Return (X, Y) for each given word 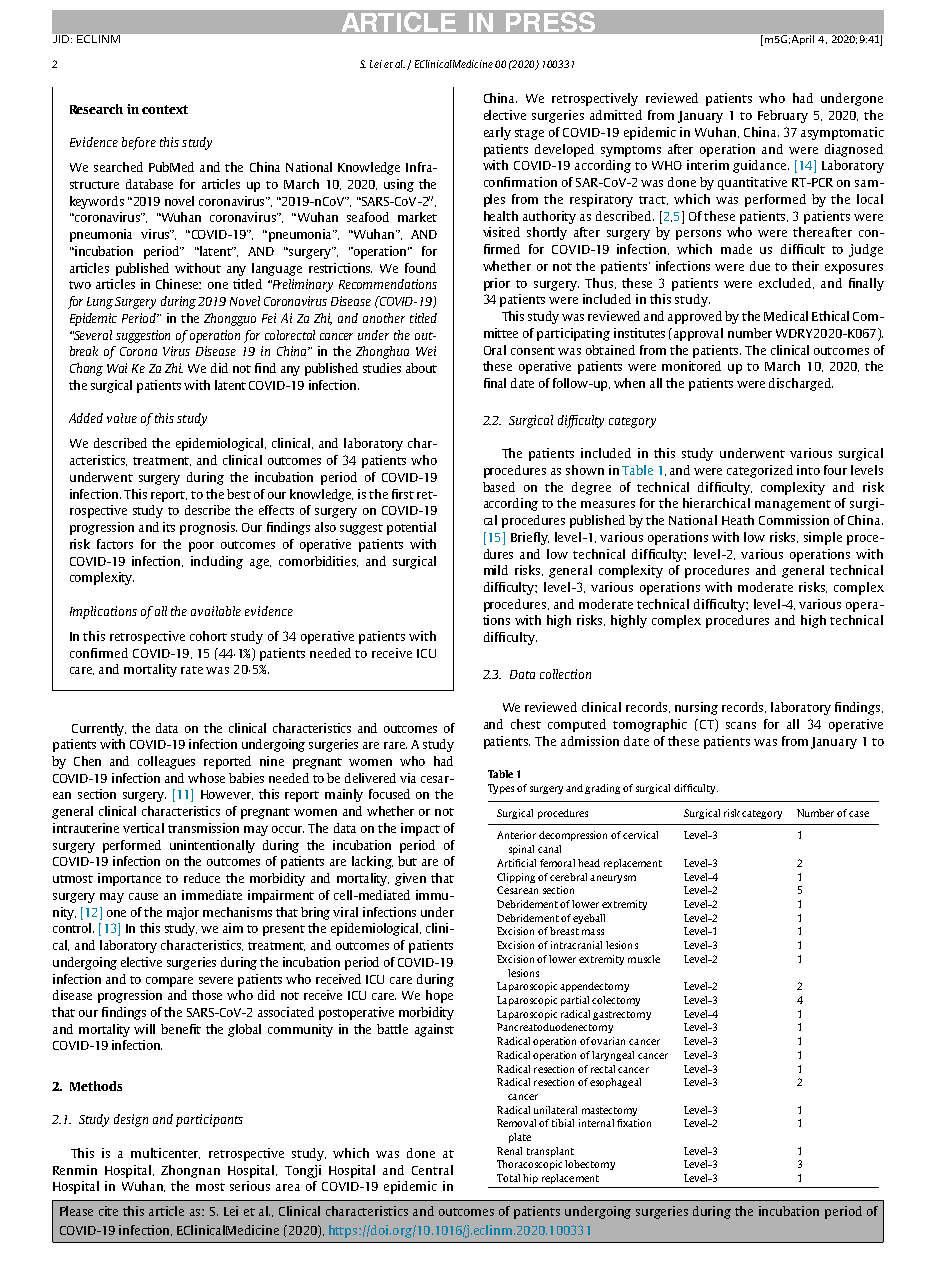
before (139, 143)
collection (565, 674)
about (421, 368)
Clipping (516, 878)
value (122, 418)
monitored (691, 366)
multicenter (165, 1153)
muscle (644, 959)
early (497, 133)
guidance (761, 166)
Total (508, 1178)
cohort (208, 636)
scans (741, 725)
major (183, 913)
